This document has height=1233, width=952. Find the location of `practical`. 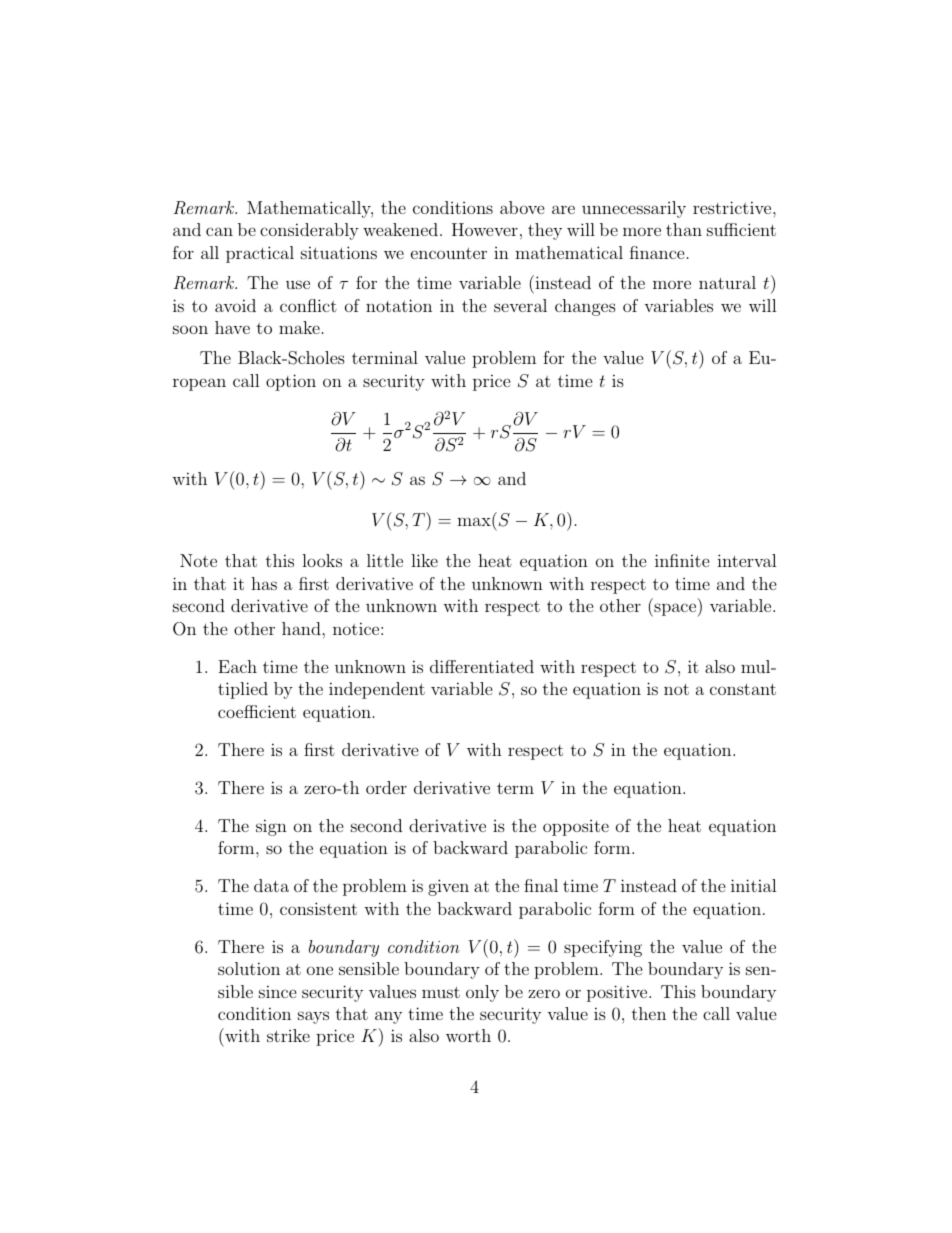

practical is located at coordinates (260, 254).
